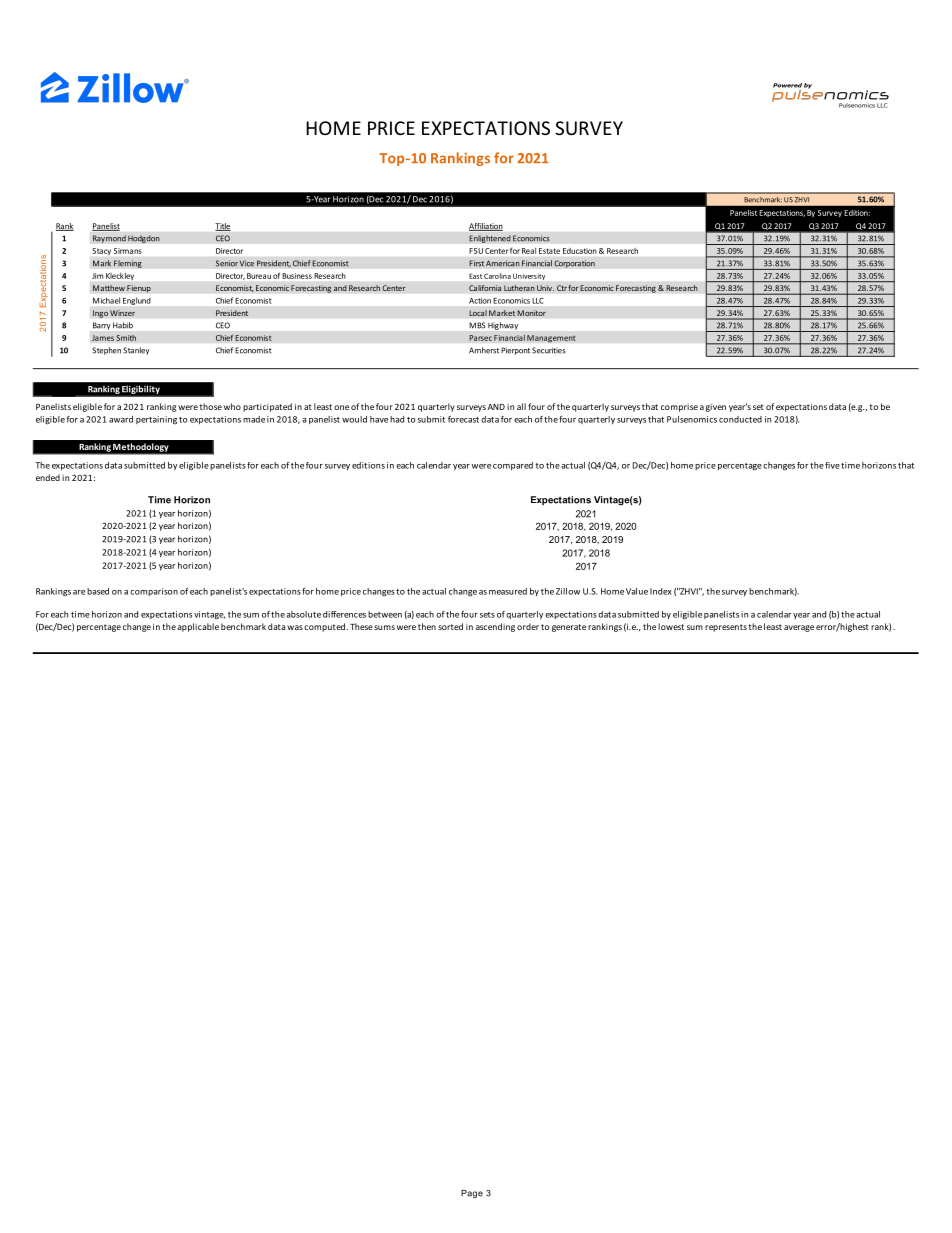 The width and height of the screenshot is (952, 1233). What do you see at coordinates (154, 592) in the screenshot?
I see `comparison` at bounding box center [154, 592].
